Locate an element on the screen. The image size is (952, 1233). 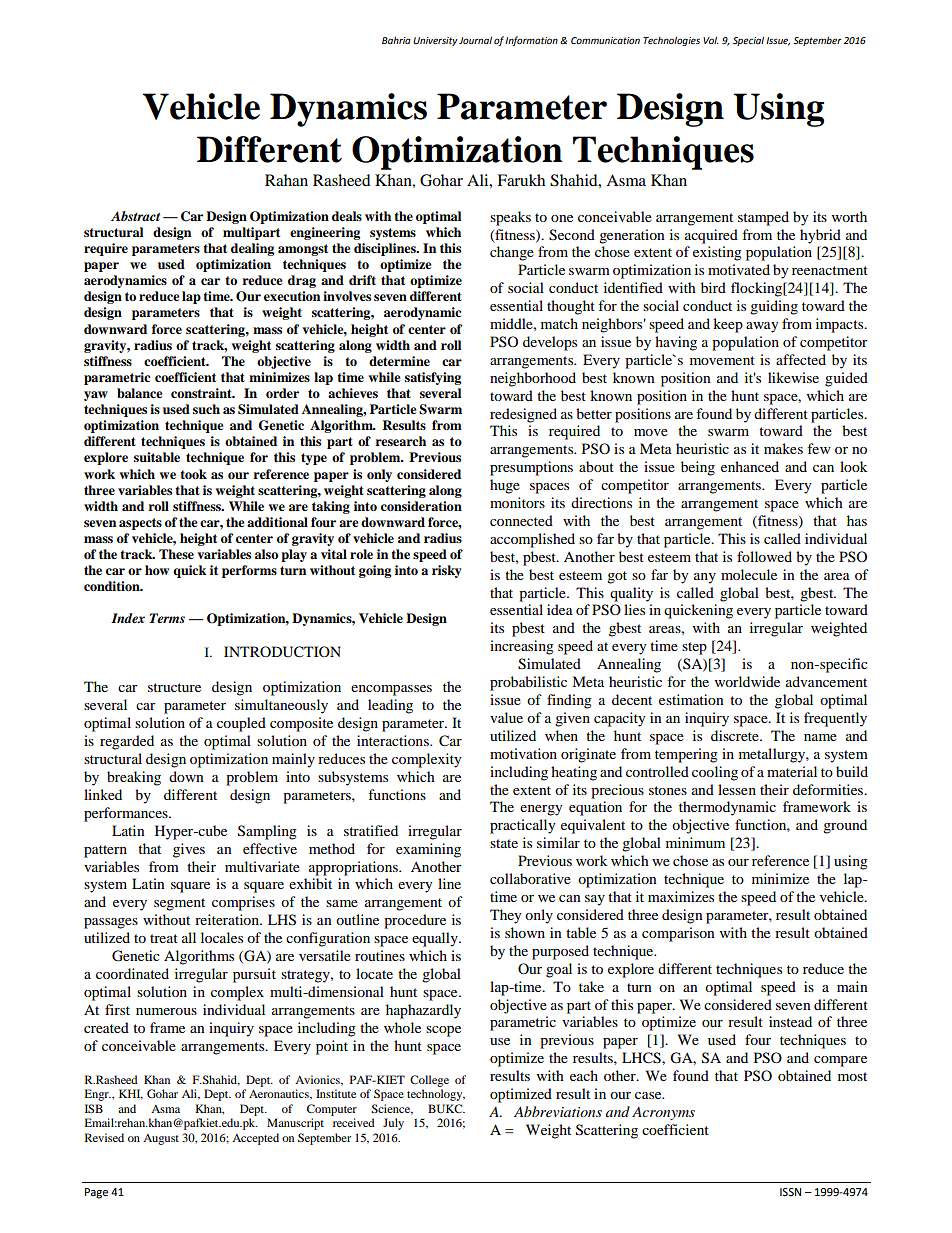
practically is located at coordinates (523, 826).
